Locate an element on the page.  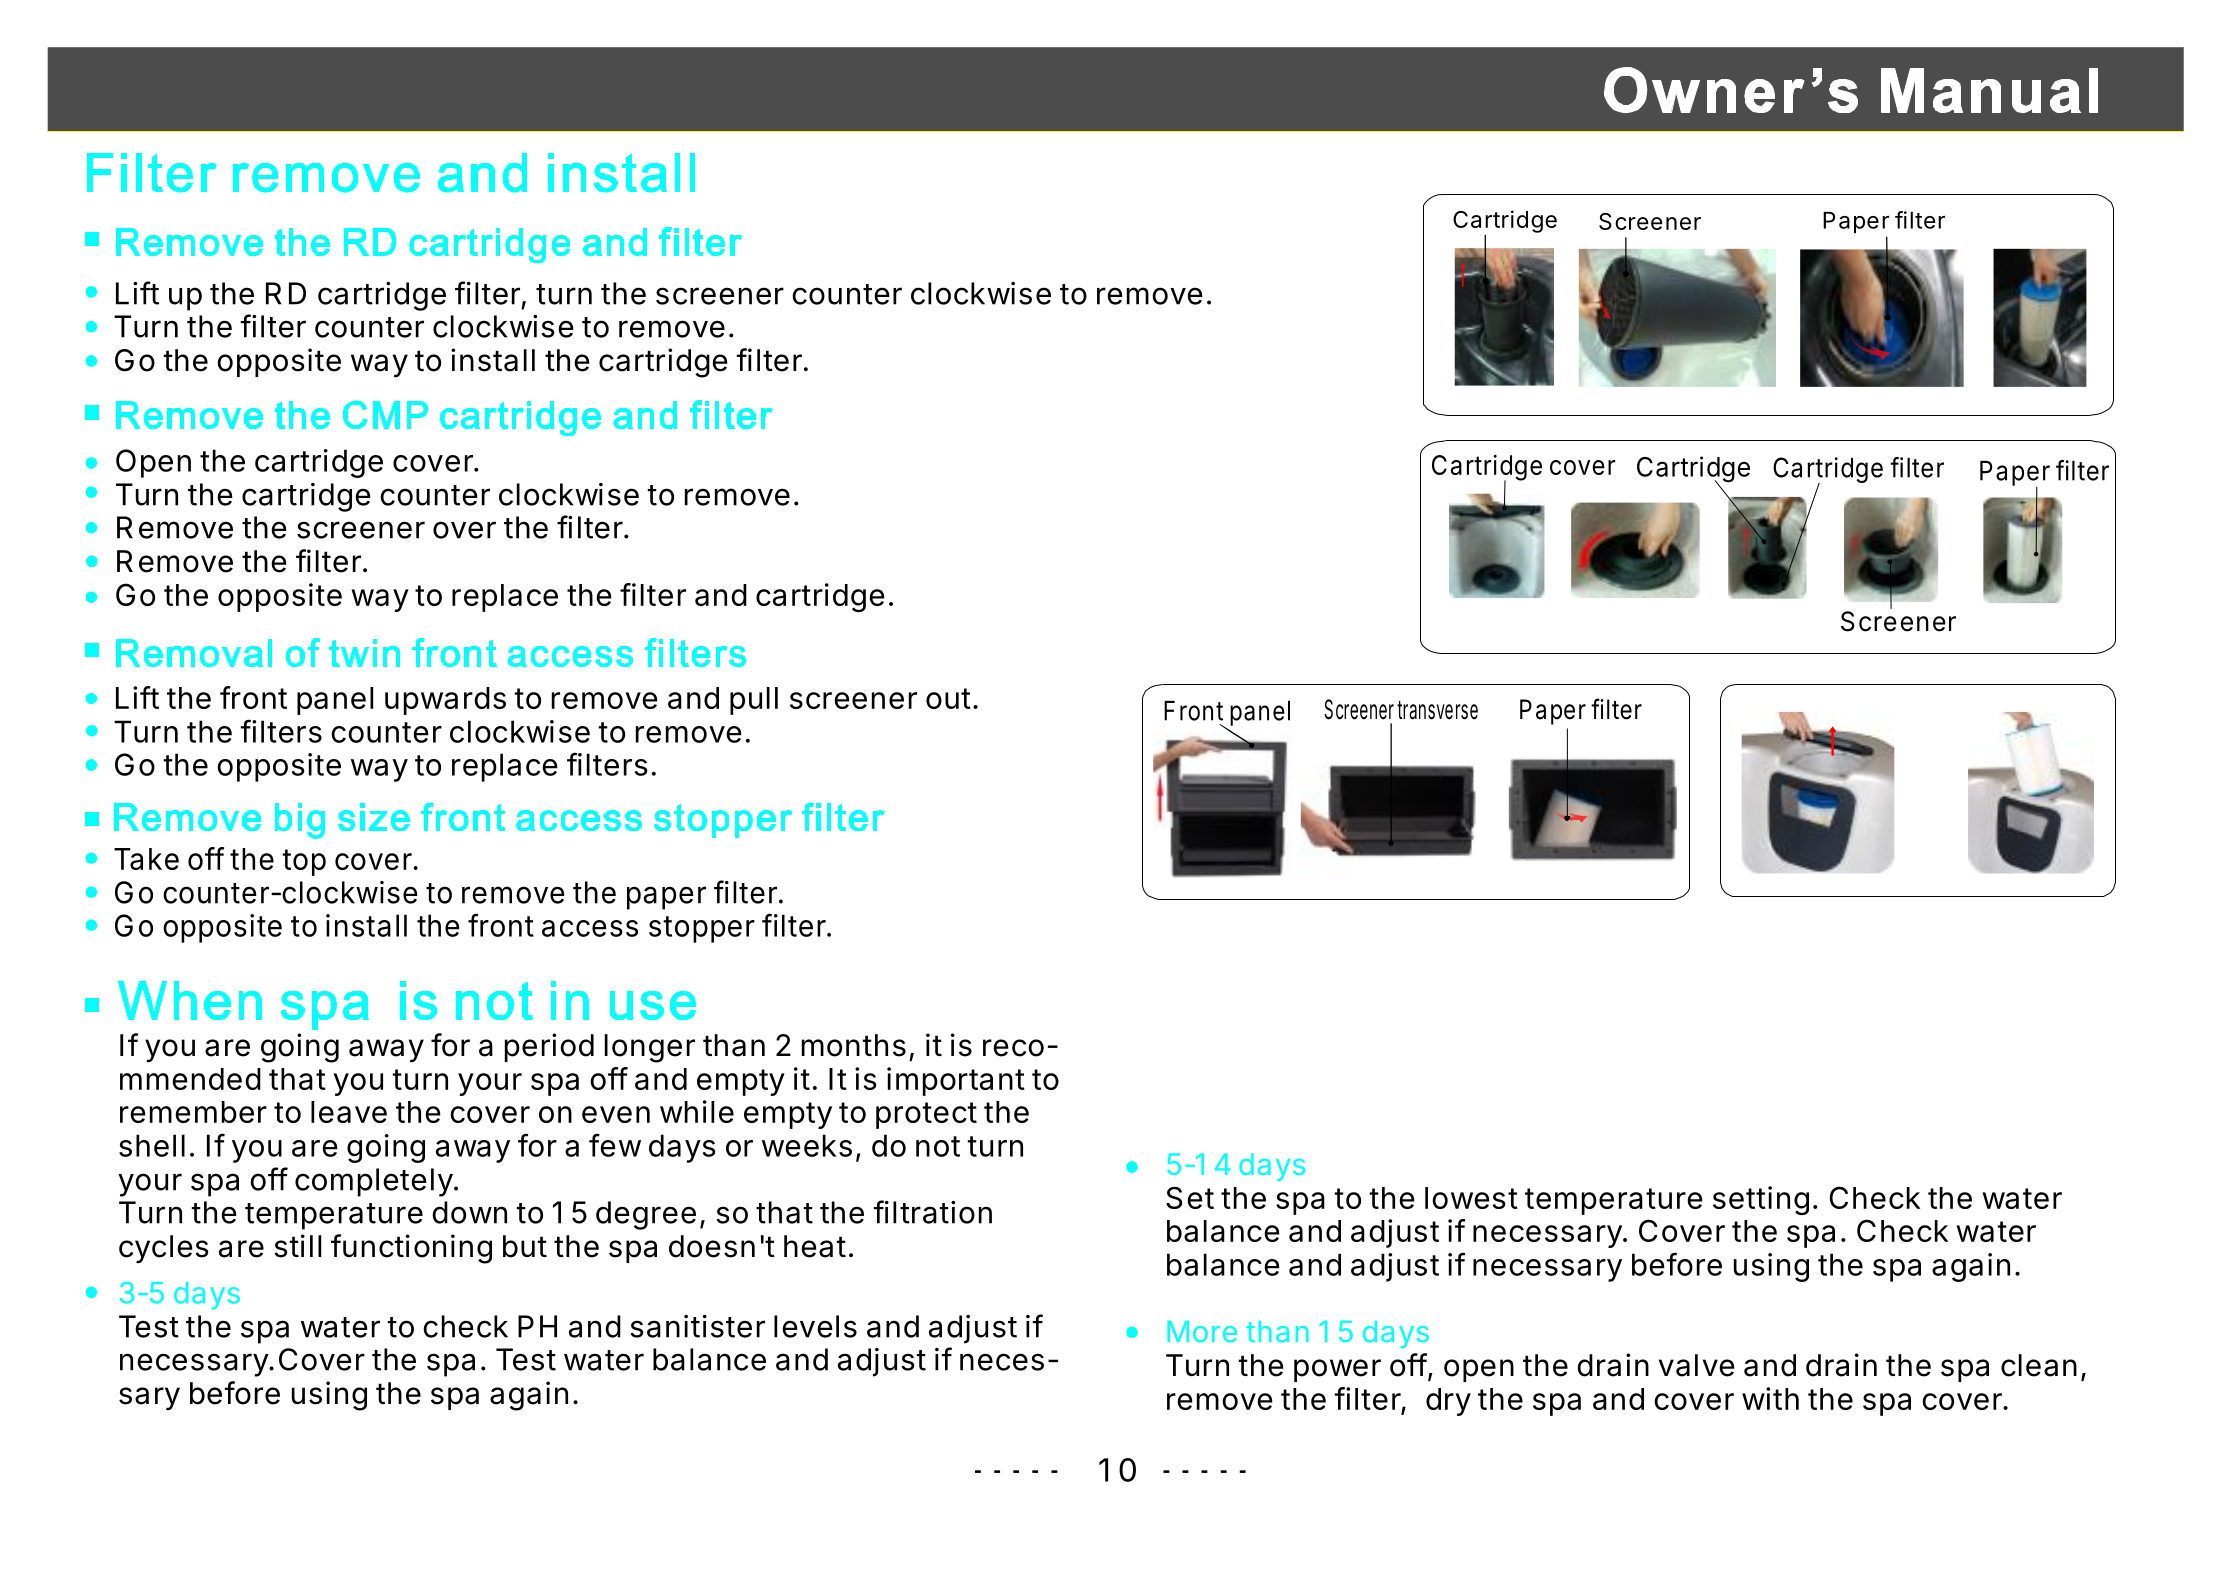
out is located at coordinates (948, 698).
